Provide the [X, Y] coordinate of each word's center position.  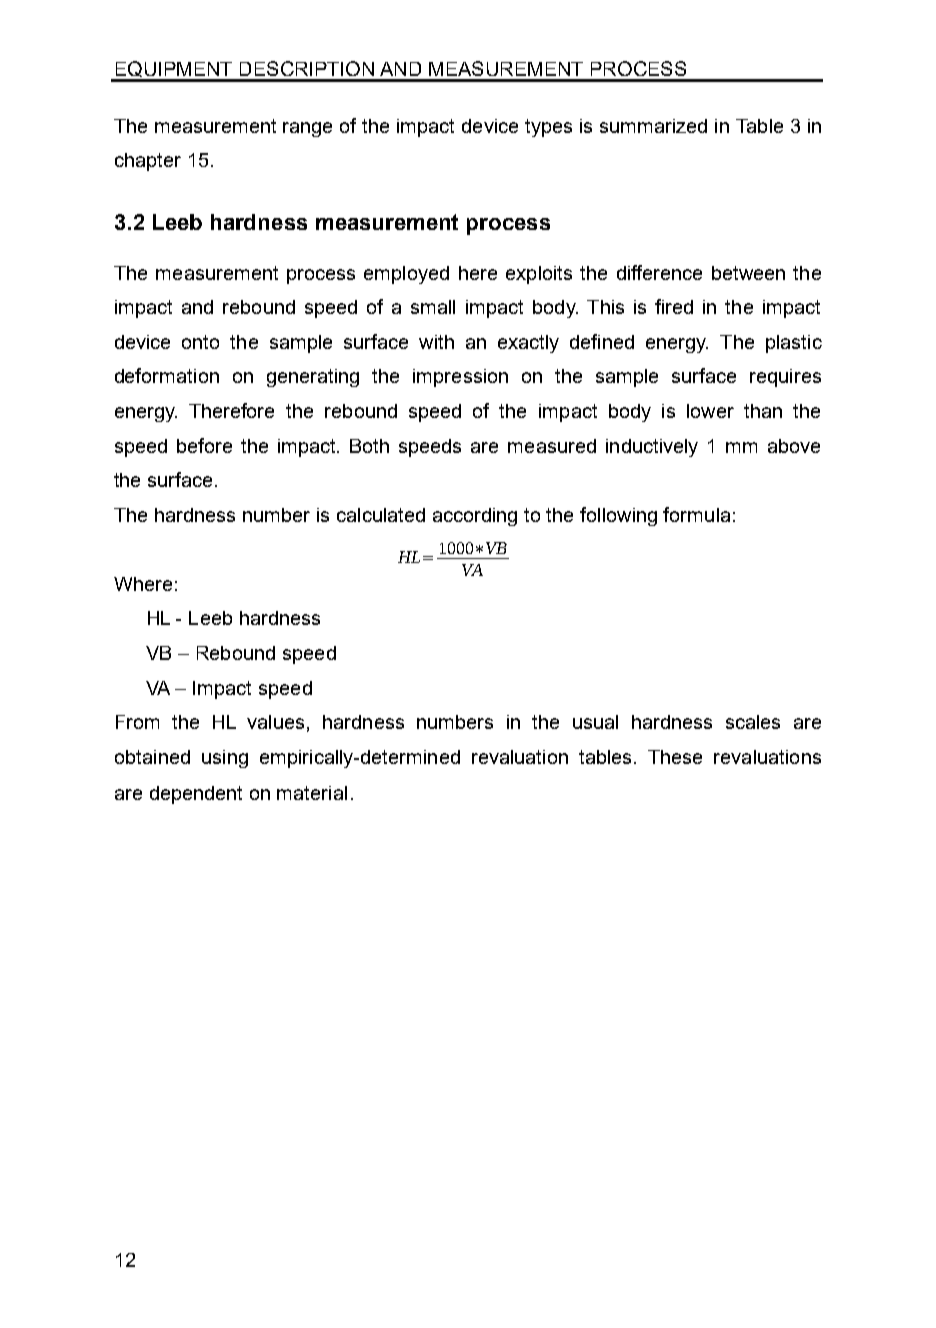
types [548, 128]
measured [552, 446]
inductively [652, 448]
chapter [148, 162]
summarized [653, 126]
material [312, 793]
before [204, 445]
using [225, 759]
